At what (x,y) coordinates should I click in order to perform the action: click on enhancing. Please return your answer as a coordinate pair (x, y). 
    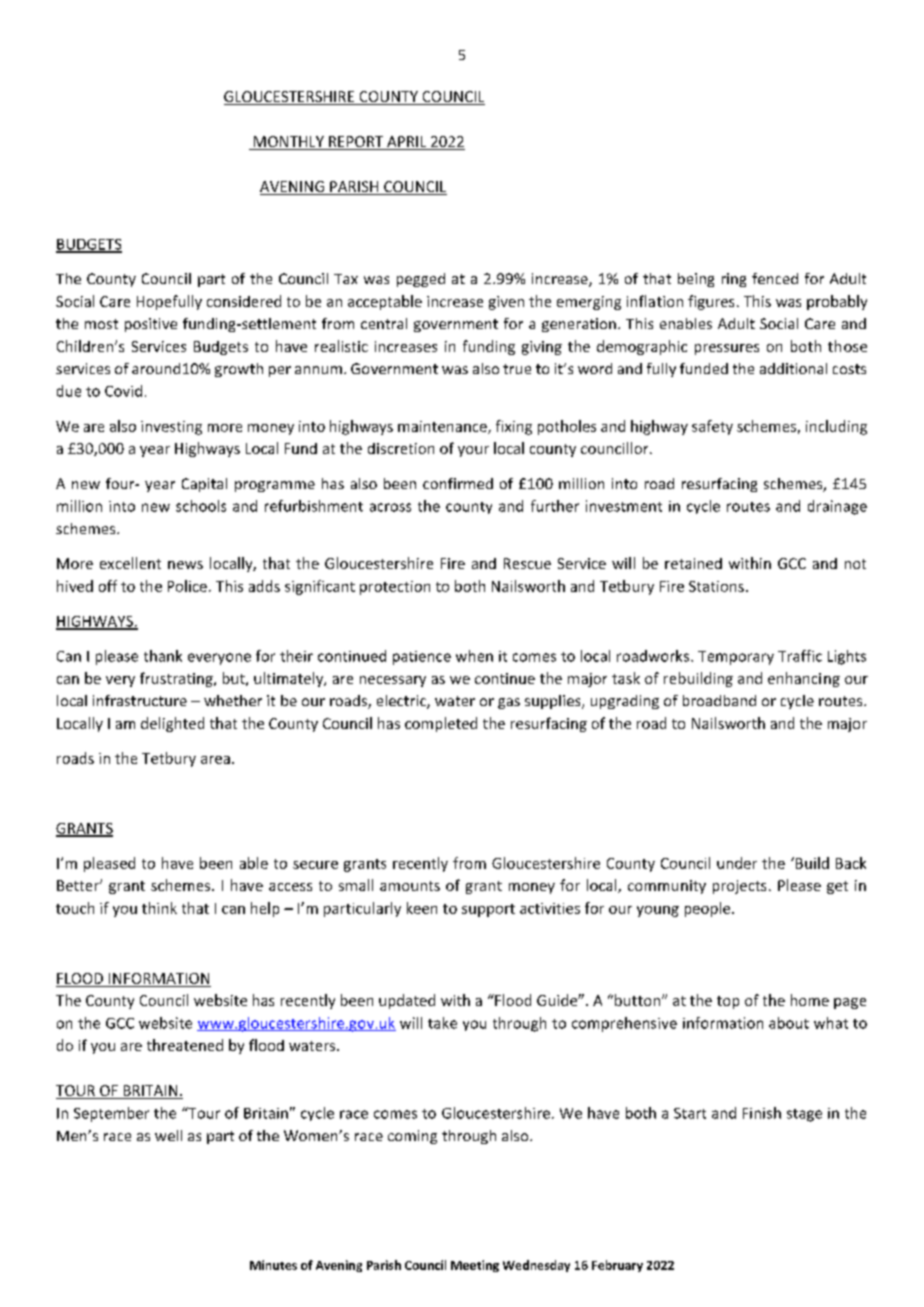
    Looking at the image, I should click on (804, 679).
